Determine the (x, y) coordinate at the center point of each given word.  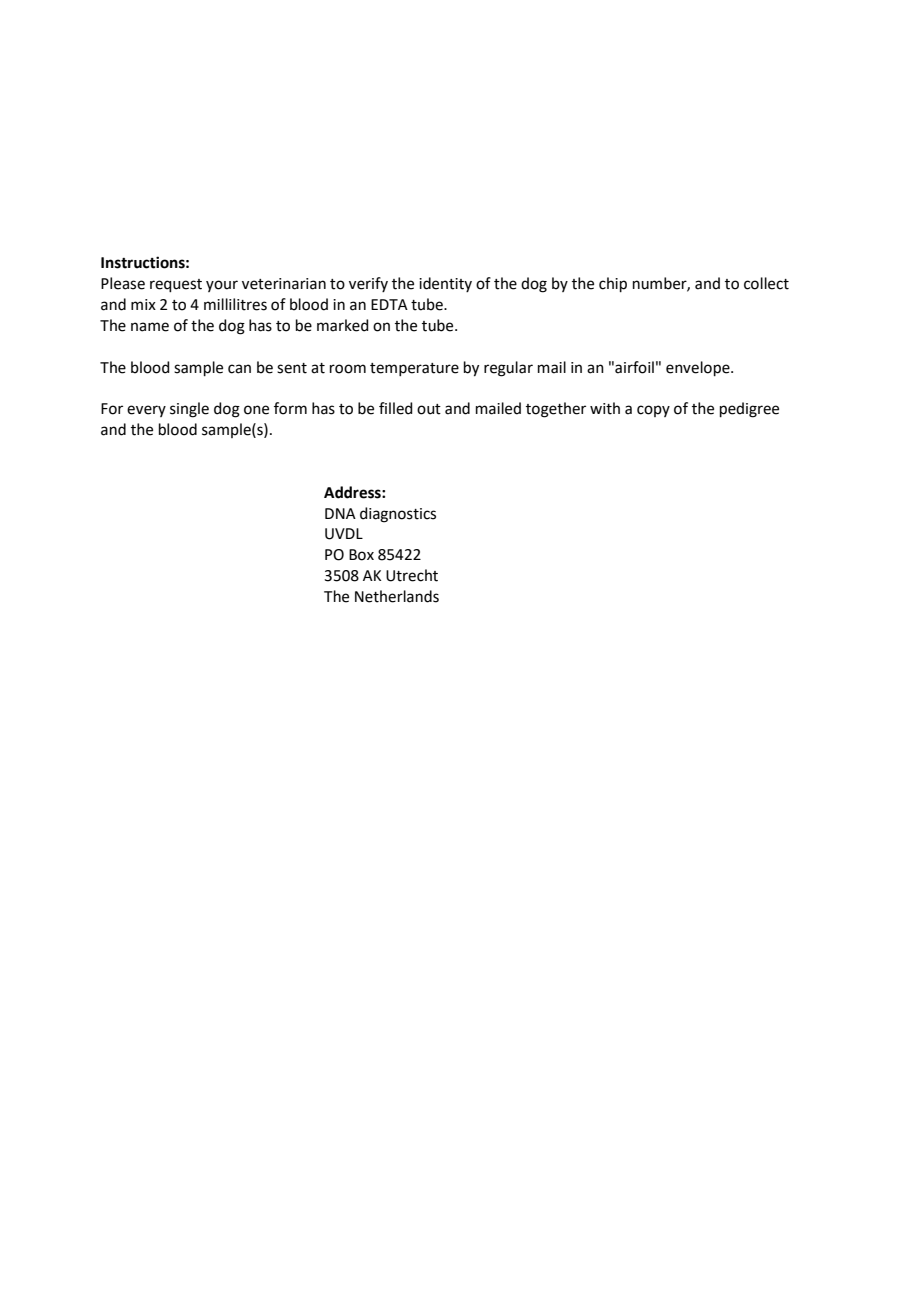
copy (653, 411)
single (189, 410)
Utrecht (412, 575)
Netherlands (397, 596)
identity (445, 284)
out (429, 409)
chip (613, 284)
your (222, 286)
